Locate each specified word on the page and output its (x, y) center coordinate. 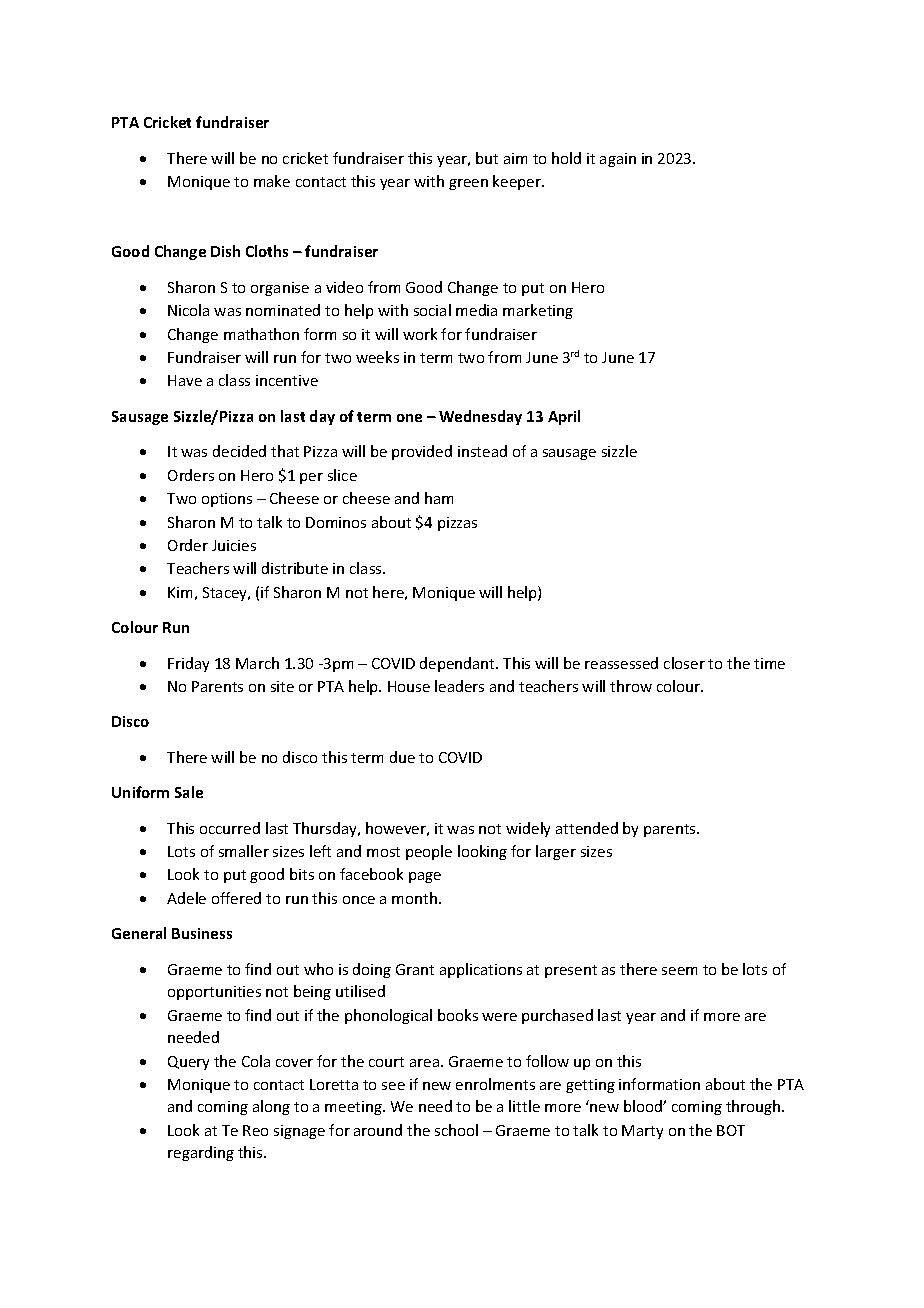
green (468, 184)
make (272, 181)
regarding (201, 1153)
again (618, 160)
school (456, 1130)
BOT (731, 1130)
